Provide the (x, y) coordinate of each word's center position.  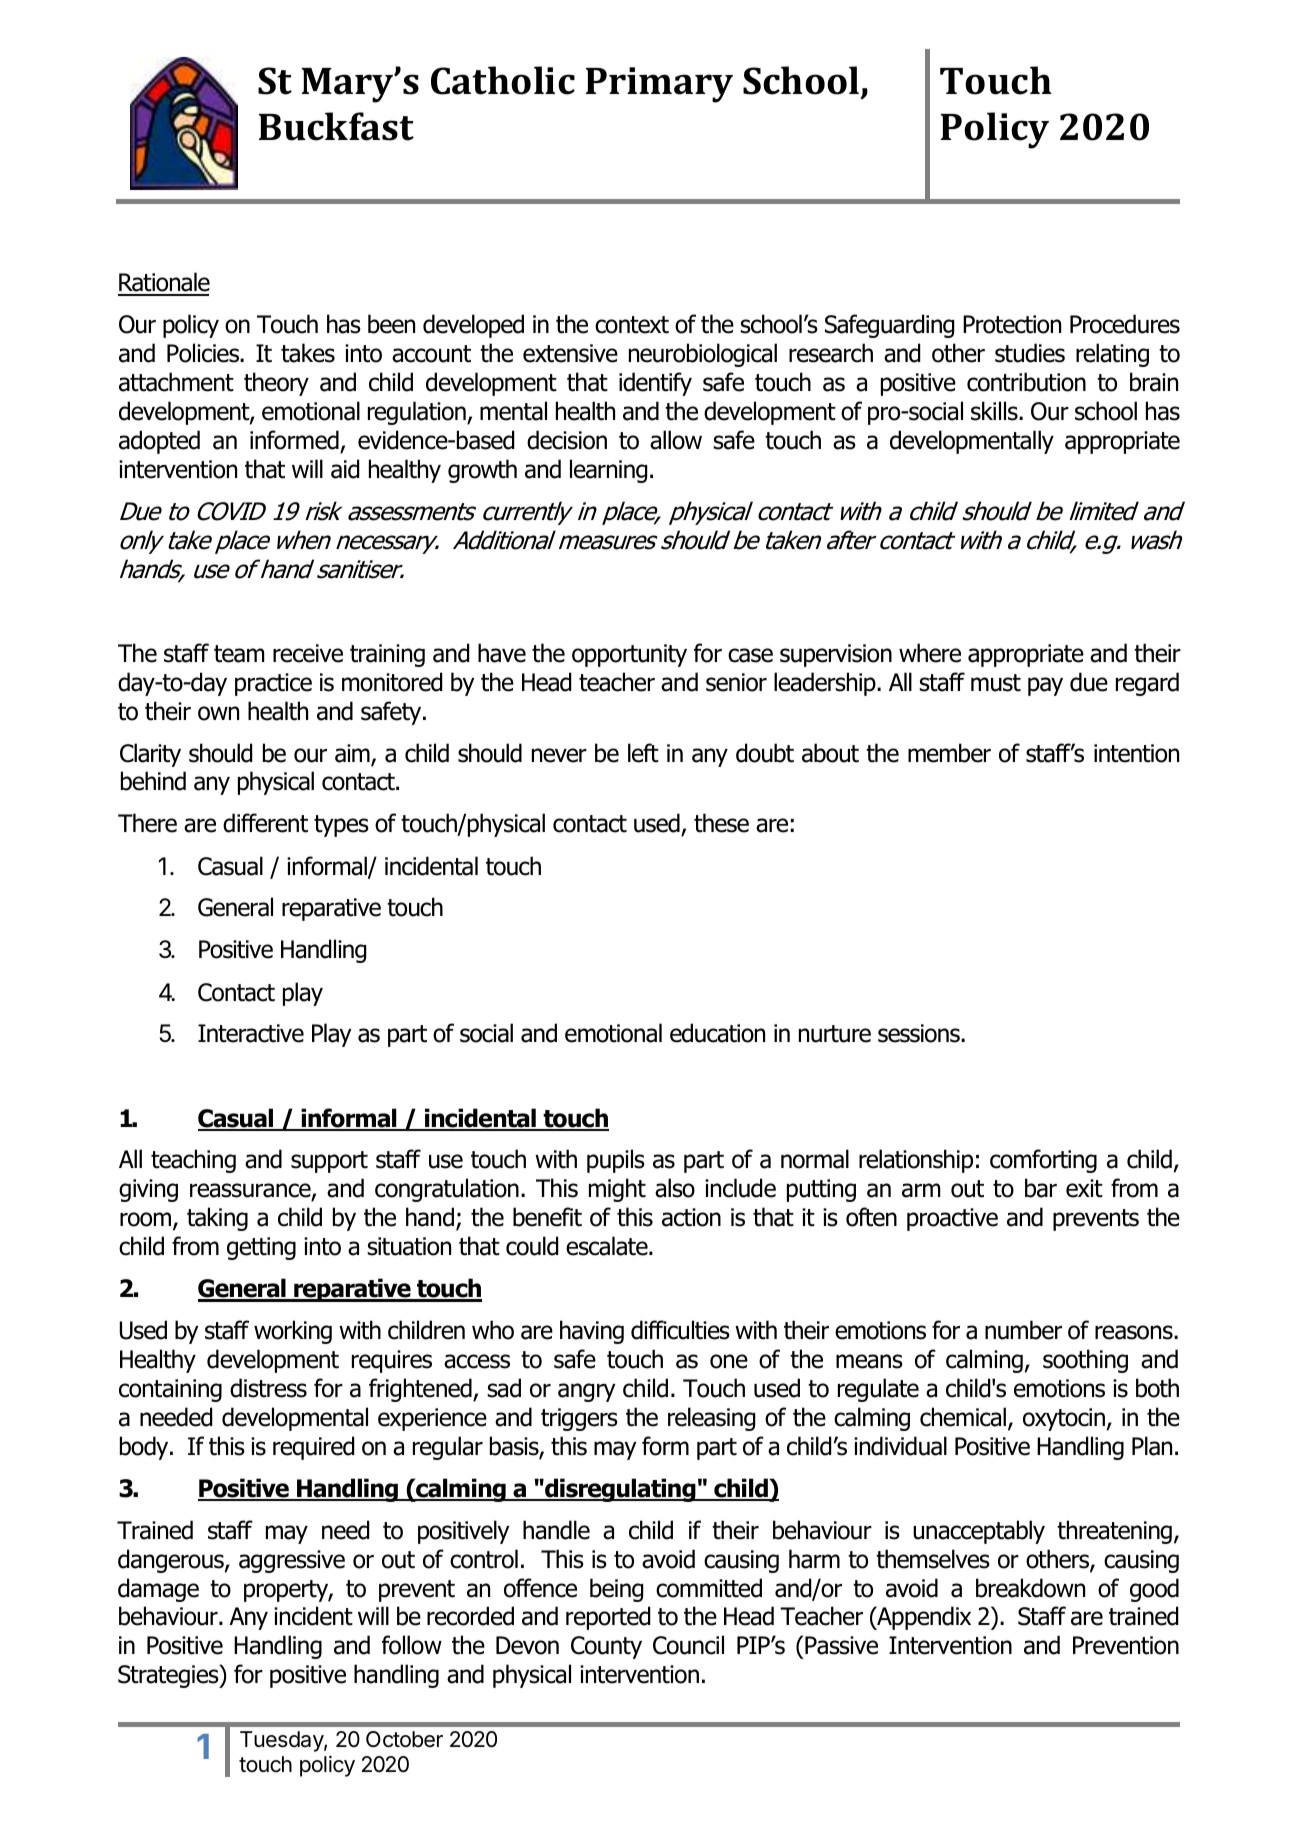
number (1023, 1330)
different (265, 823)
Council (688, 1645)
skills (995, 411)
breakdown (1030, 1588)
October (404, 1739)
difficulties (680, 1330)
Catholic (503, 80)
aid (345, 469)
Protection (1012, 324)
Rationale (164, 283)
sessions (920, 1033)
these (721, 823)
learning (608, 471)
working (293, 1332)
